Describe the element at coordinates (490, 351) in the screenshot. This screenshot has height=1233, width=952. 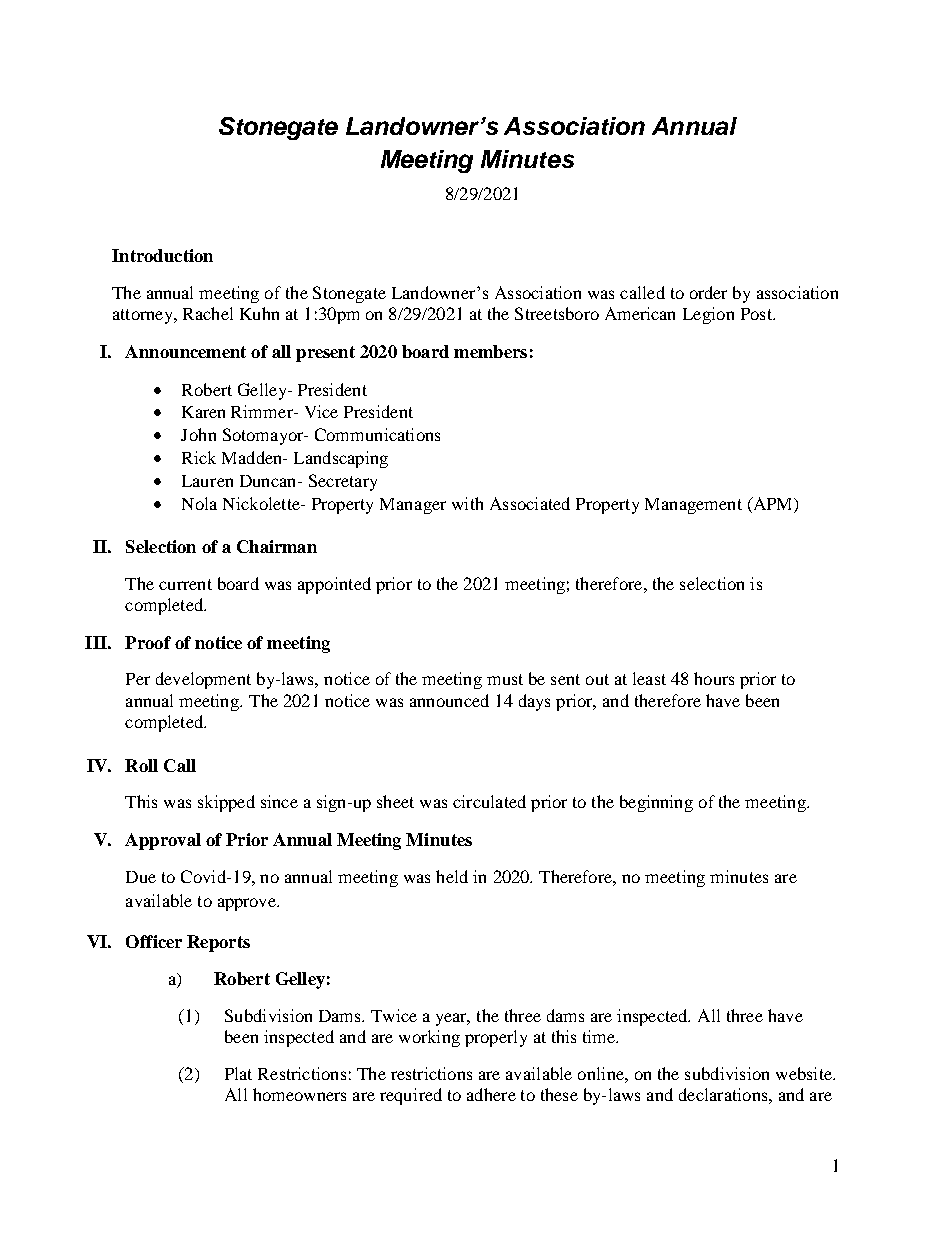
I see `members` at that location.
